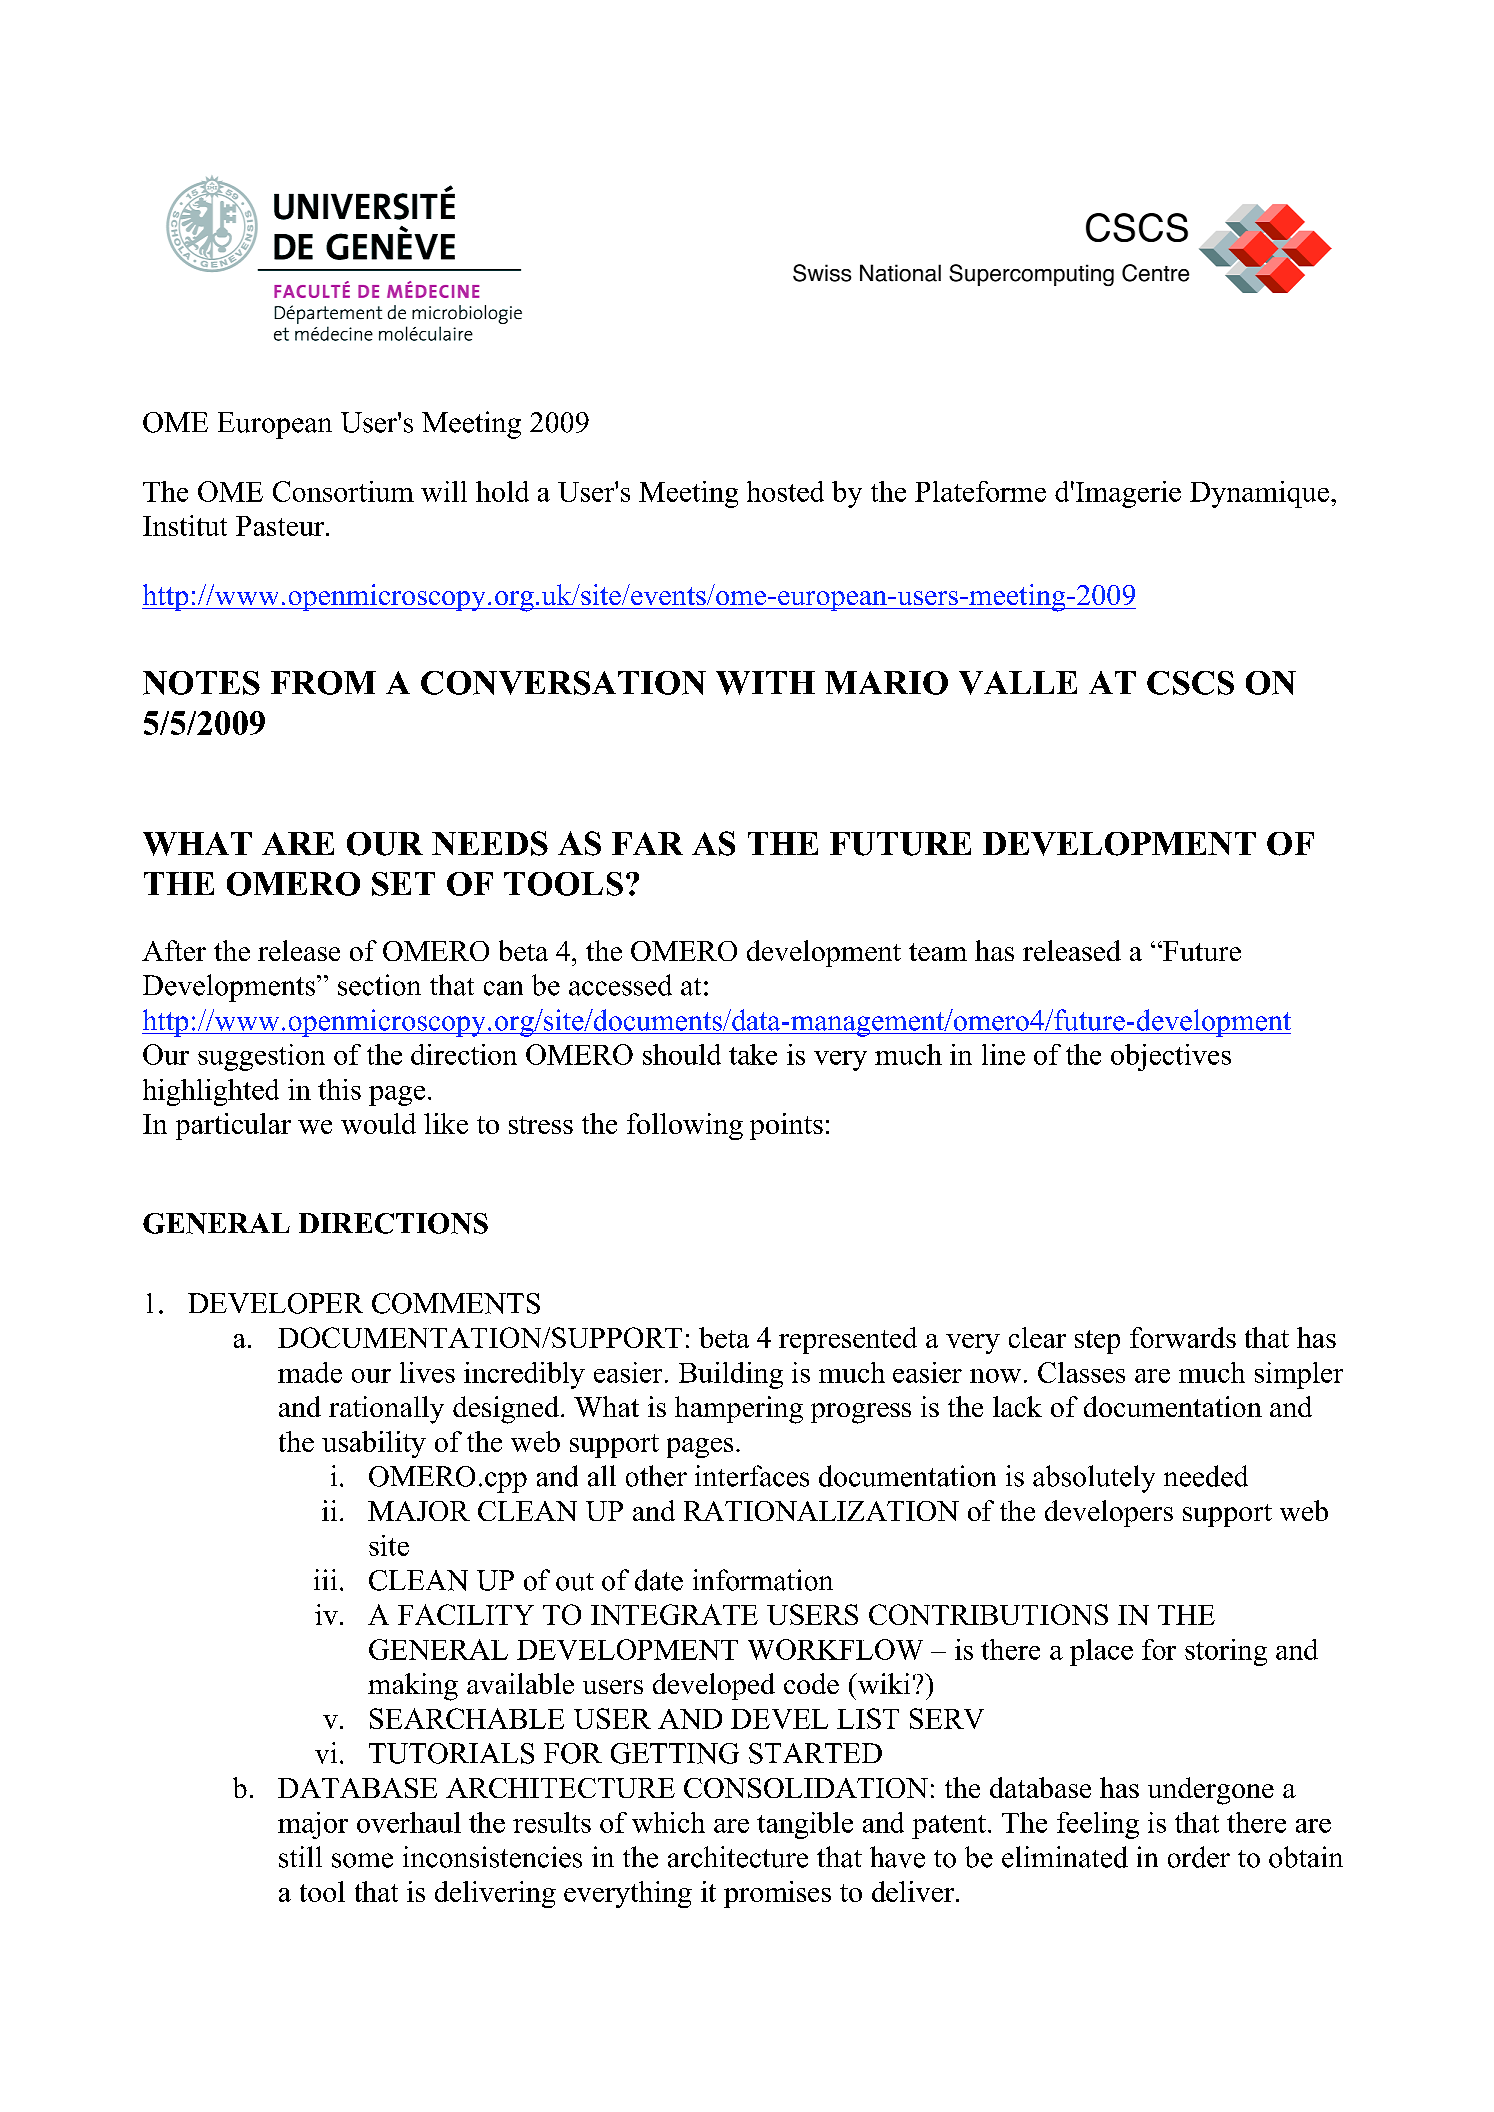  What do you see at coordinates (403, 884) in the screenshot?
I see `SET` at bounding box center [403, 884].
